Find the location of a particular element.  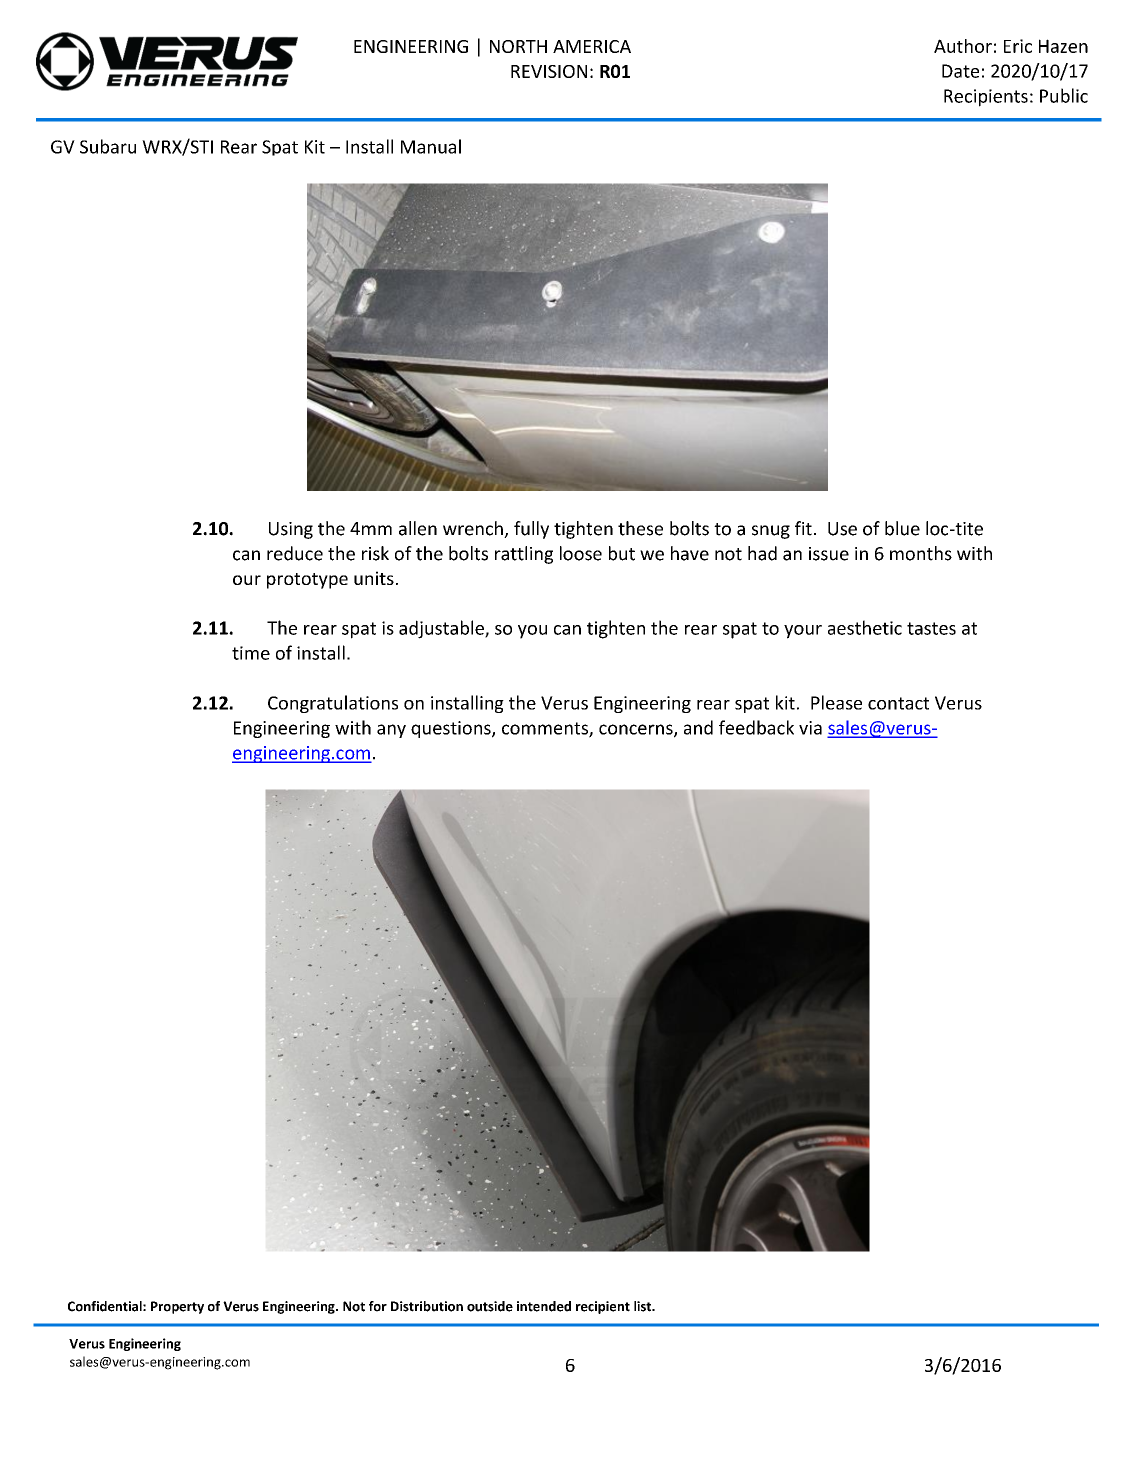

Subaru is located at coordinates (108, 146).
